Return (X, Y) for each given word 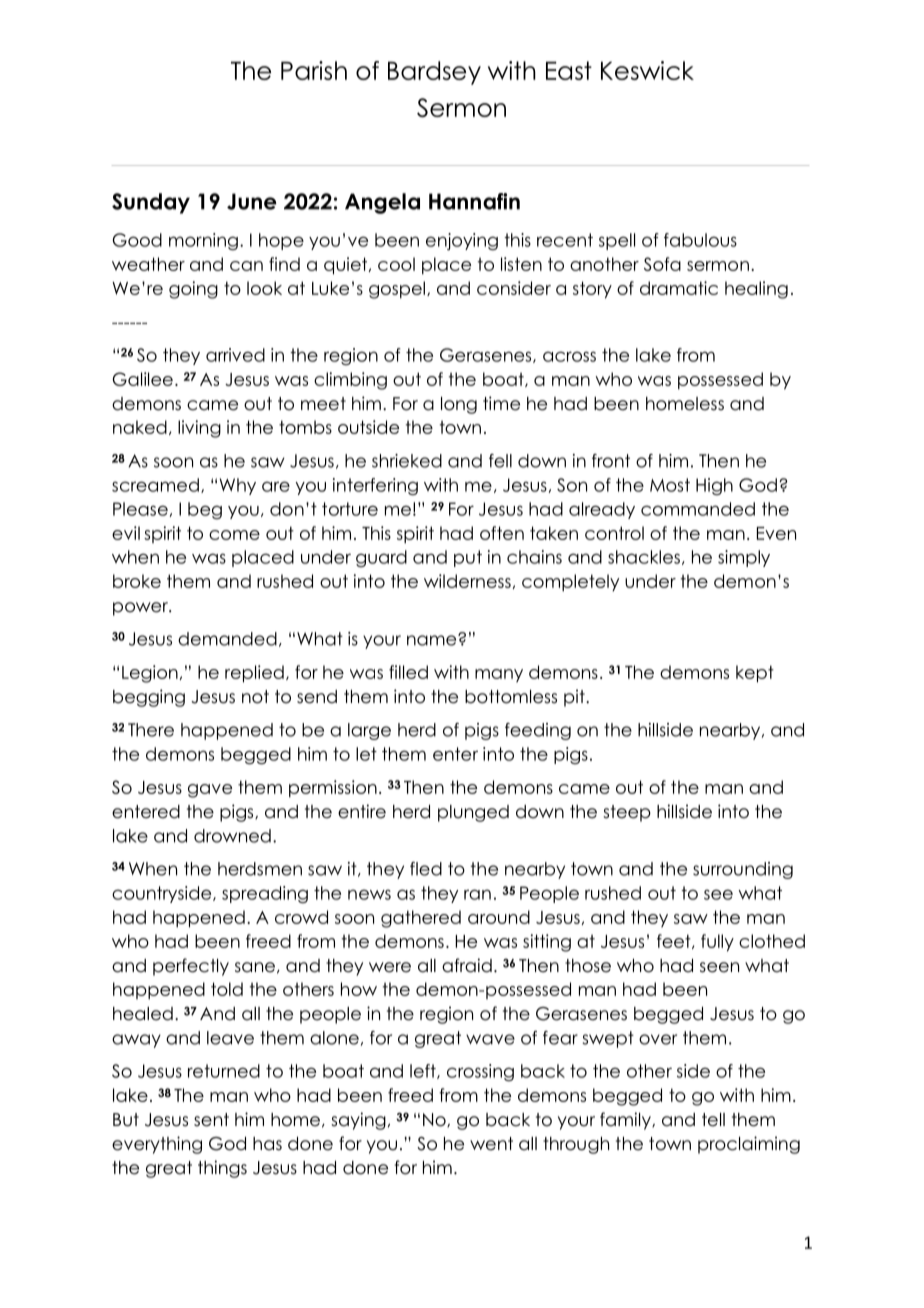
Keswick (647, 70)
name (433, 640)
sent (211, 1120)
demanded (227, 639)
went (491, 1144)
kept (755, 674)
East (569, 70)
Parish (314, 70)
